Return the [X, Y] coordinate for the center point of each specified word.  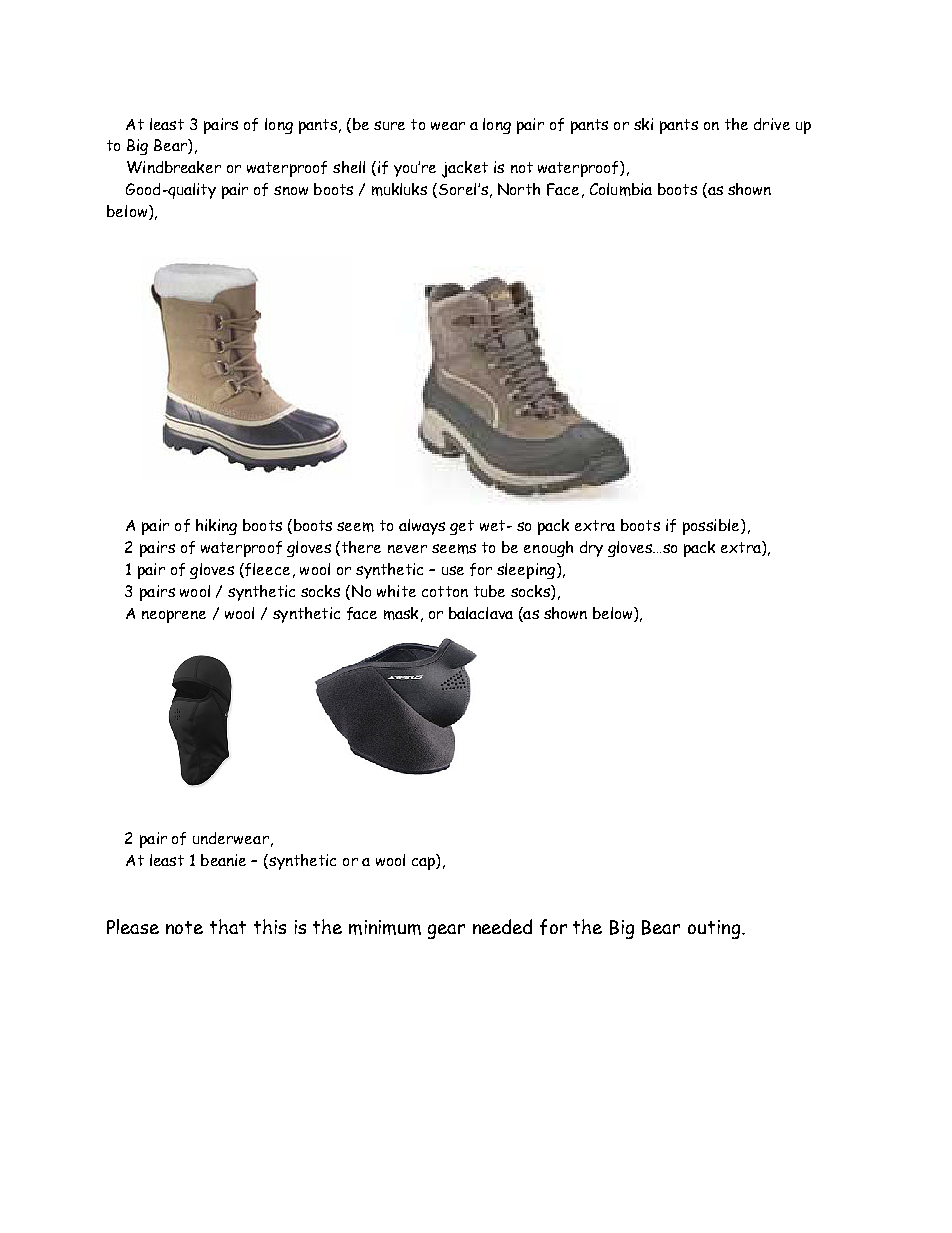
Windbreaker [174, 167]
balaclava [481, 613]
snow [291, 190]
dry [591, 549]
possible [712, 527]
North [519, 189]
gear [446, 931]
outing [714, 929]
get [462, 527]
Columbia [621, 189]
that [228, 926]
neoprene [174, 616]
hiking [216, 527]
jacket [465, 169]
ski [643, 124]
